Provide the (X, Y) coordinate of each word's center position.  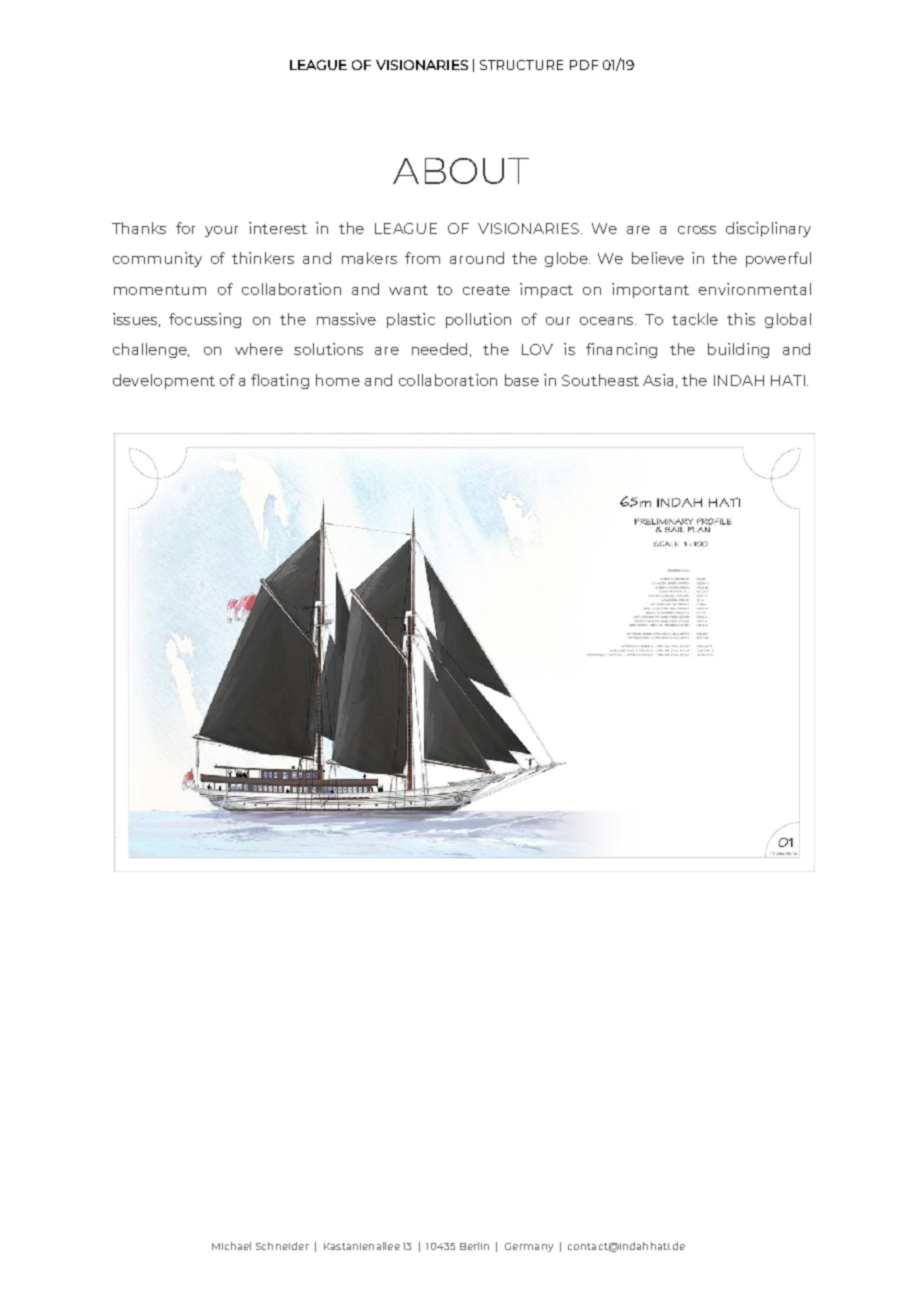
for (185, 228)
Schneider (282, 1246)
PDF (584, 65)
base (522, 380)
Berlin (474, 1246)
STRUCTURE (521, 65)
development (164, 381)
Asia (658, 380)
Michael (231, 1246)
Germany (529, 1247)
